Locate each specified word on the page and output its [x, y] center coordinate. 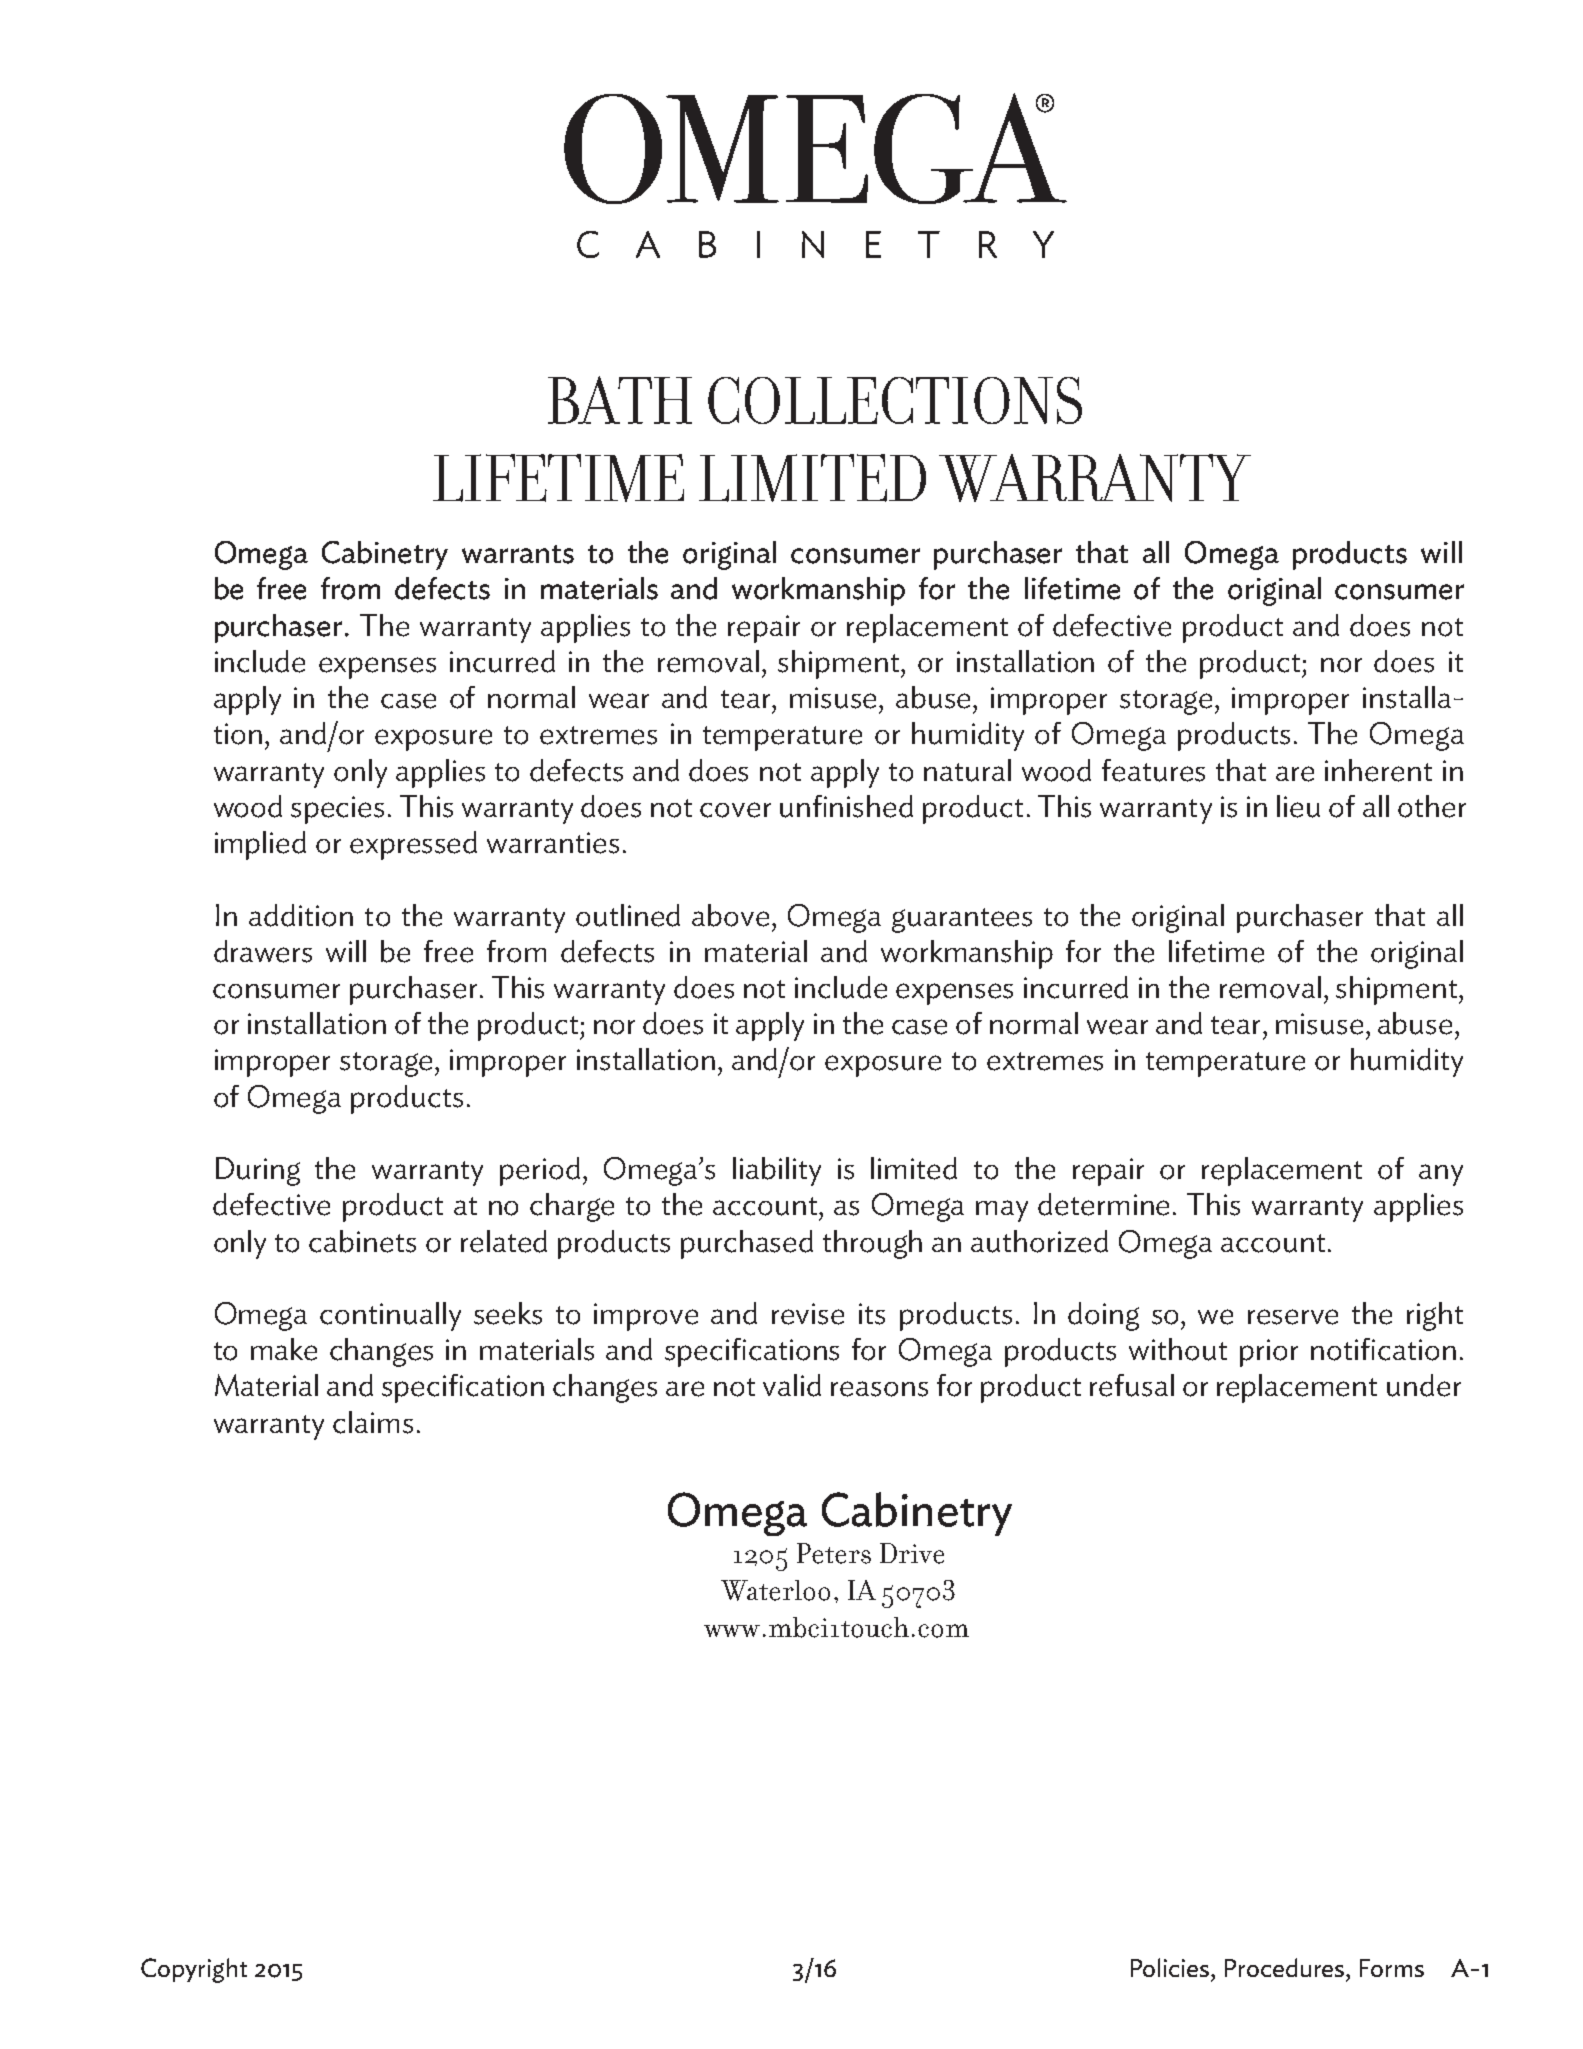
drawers [263, 951]
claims [373, 1422]
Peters [834, 1553]
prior [1269, 1353]
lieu [1298, 806]
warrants [518, 554]
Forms [1392, 1968]
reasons [879, 1389]
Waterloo [775, 1590]
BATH [620, 400]
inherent [1378, 770]
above [730, 915]
